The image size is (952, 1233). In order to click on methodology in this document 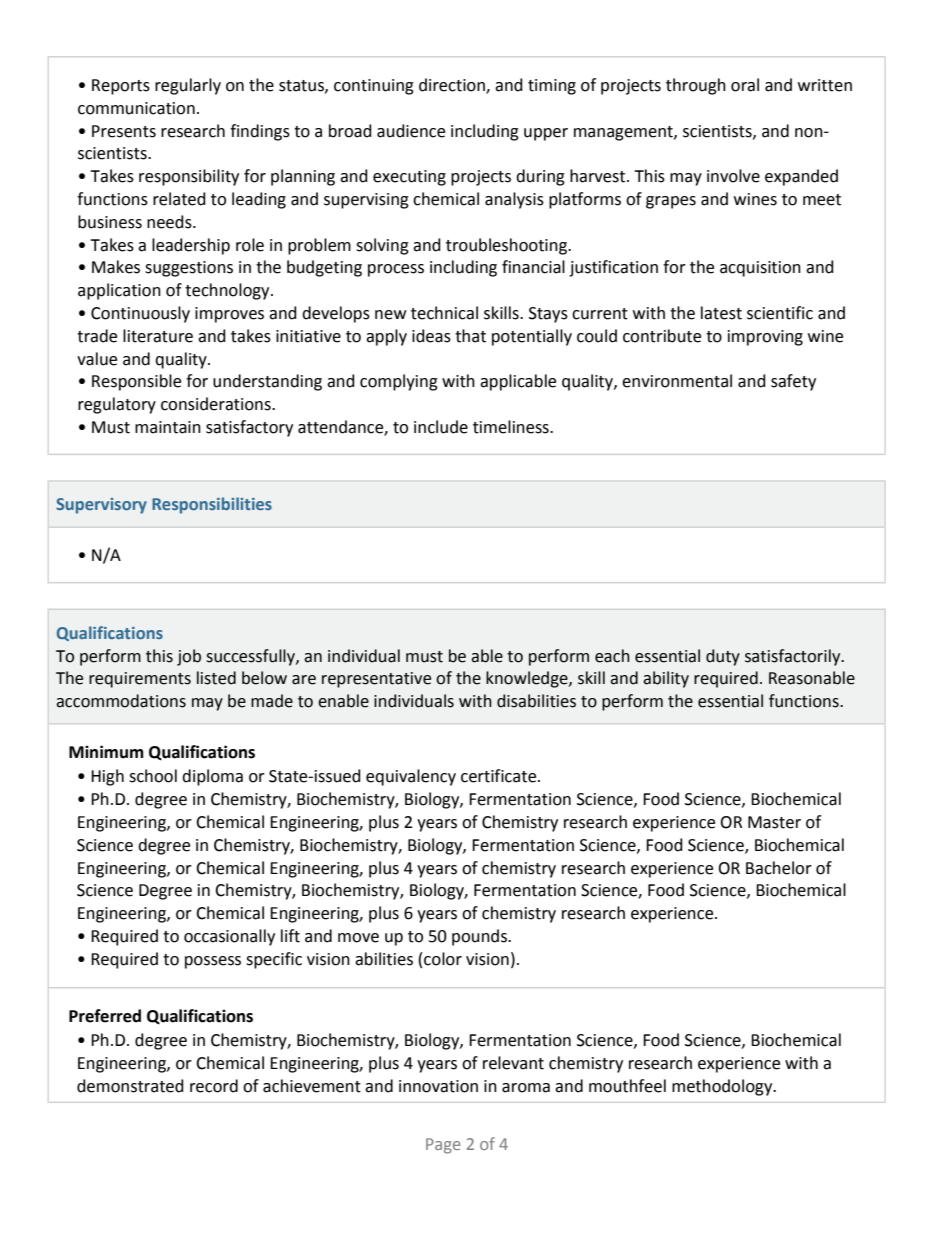, I will do `click(723, 1087)`.
